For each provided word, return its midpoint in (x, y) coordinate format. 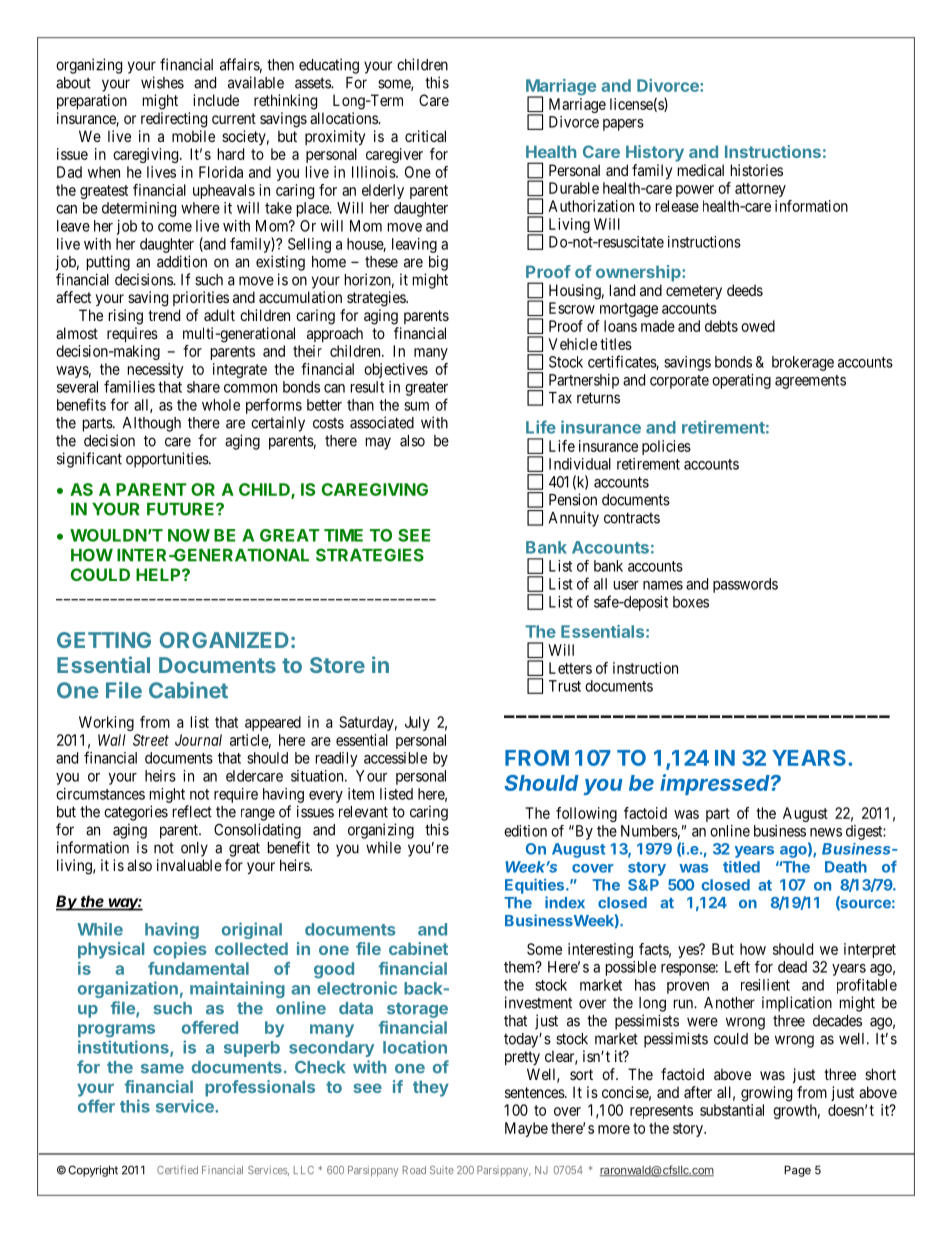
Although (152, 424)
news (826, 832)
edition (525, 831)
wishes (162, 82)
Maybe (526, 1129)
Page (797, 1171)
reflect (192, 811)
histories (757, 170)
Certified (177, 1169)
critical (425, 136)
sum (416, 406)
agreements (810, 382)
